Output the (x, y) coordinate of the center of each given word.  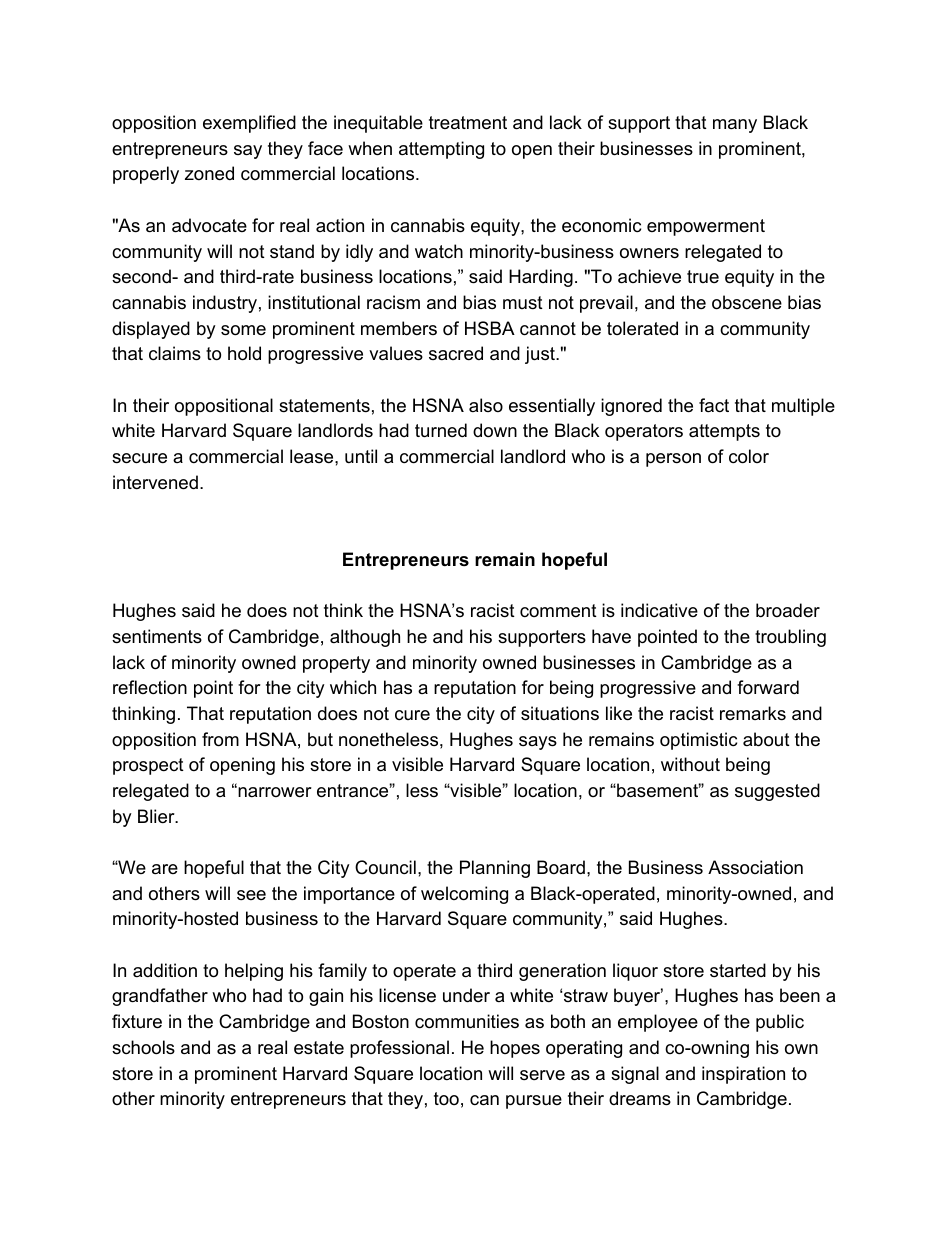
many (735, 126)
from (220, 739)
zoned (209, 173)
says (538, 743)
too (446, 1098)
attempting (441, 150)
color (749, 456)
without (690, 764)
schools (143, 1047)
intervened (155, 482)
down (495, 430)
